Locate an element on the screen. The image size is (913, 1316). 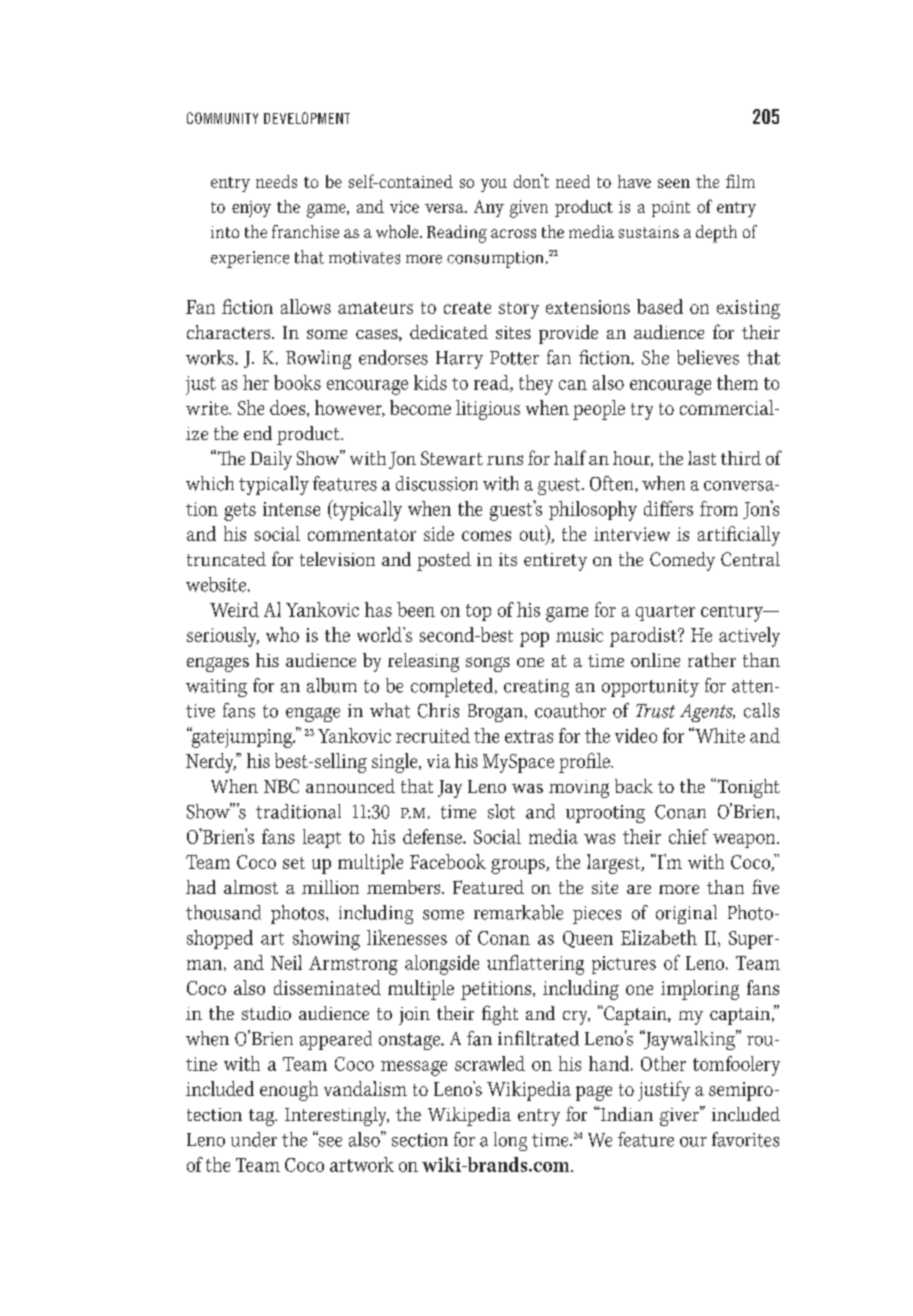
under is located at coordinates (254, 1139).
